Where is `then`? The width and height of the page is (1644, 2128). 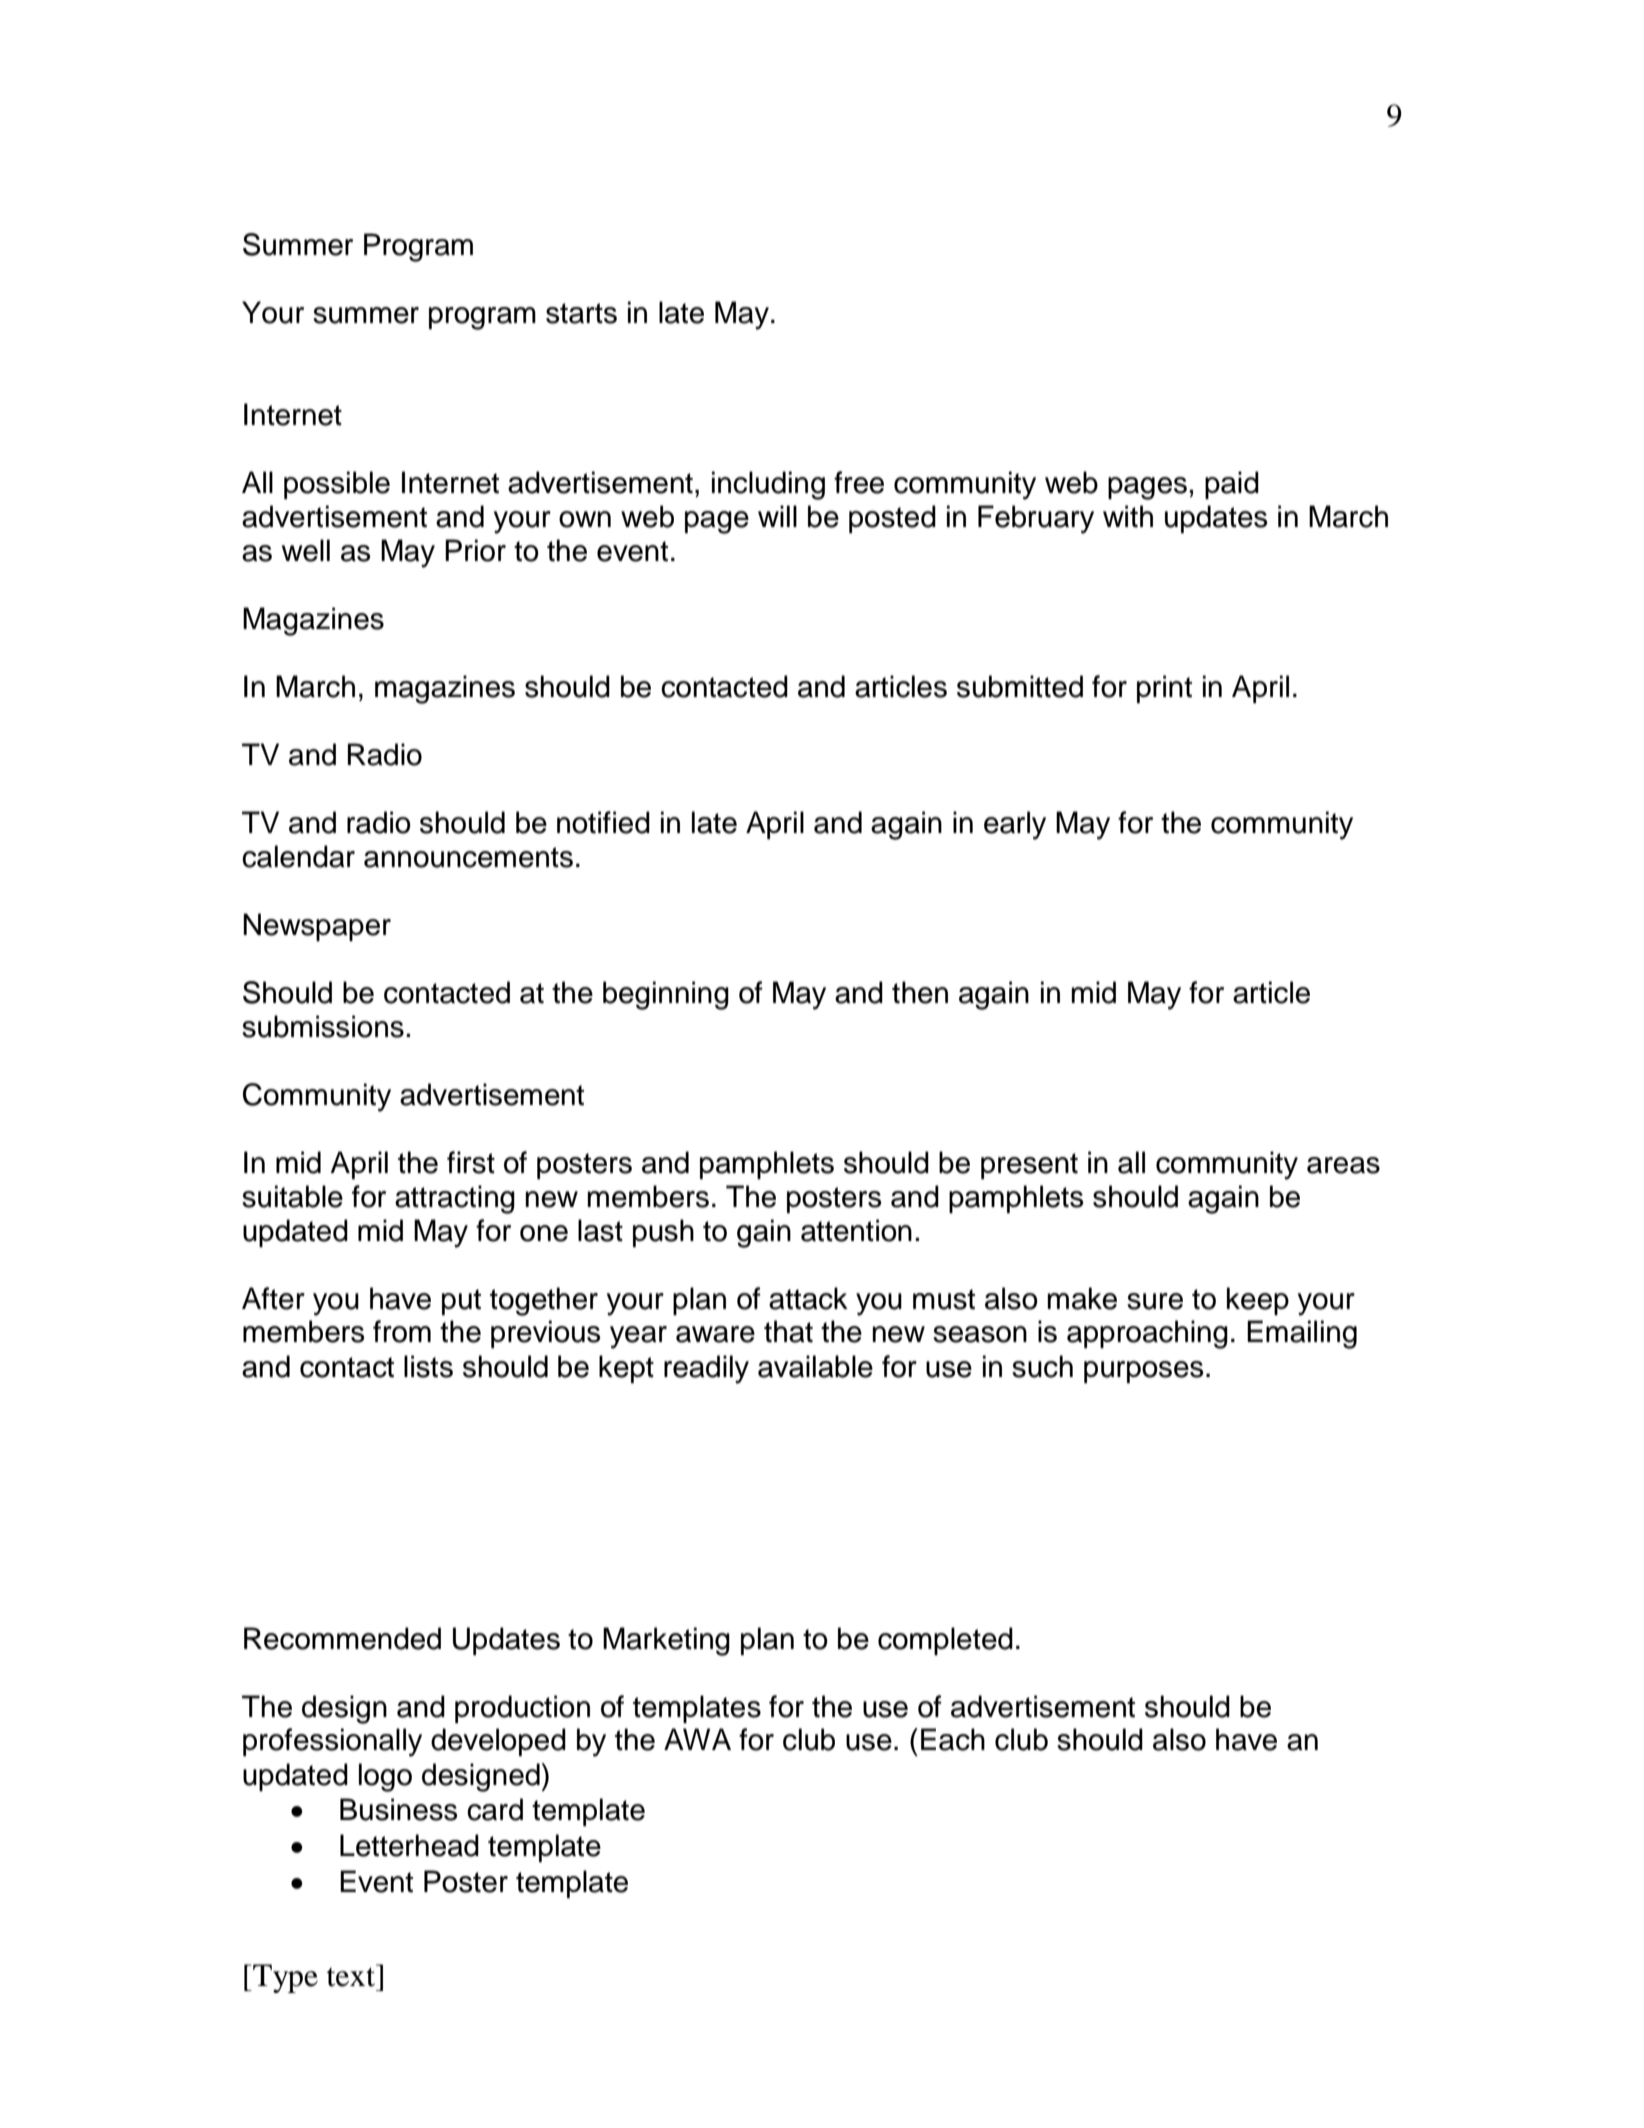 then is located at coordinates (920, 992).
